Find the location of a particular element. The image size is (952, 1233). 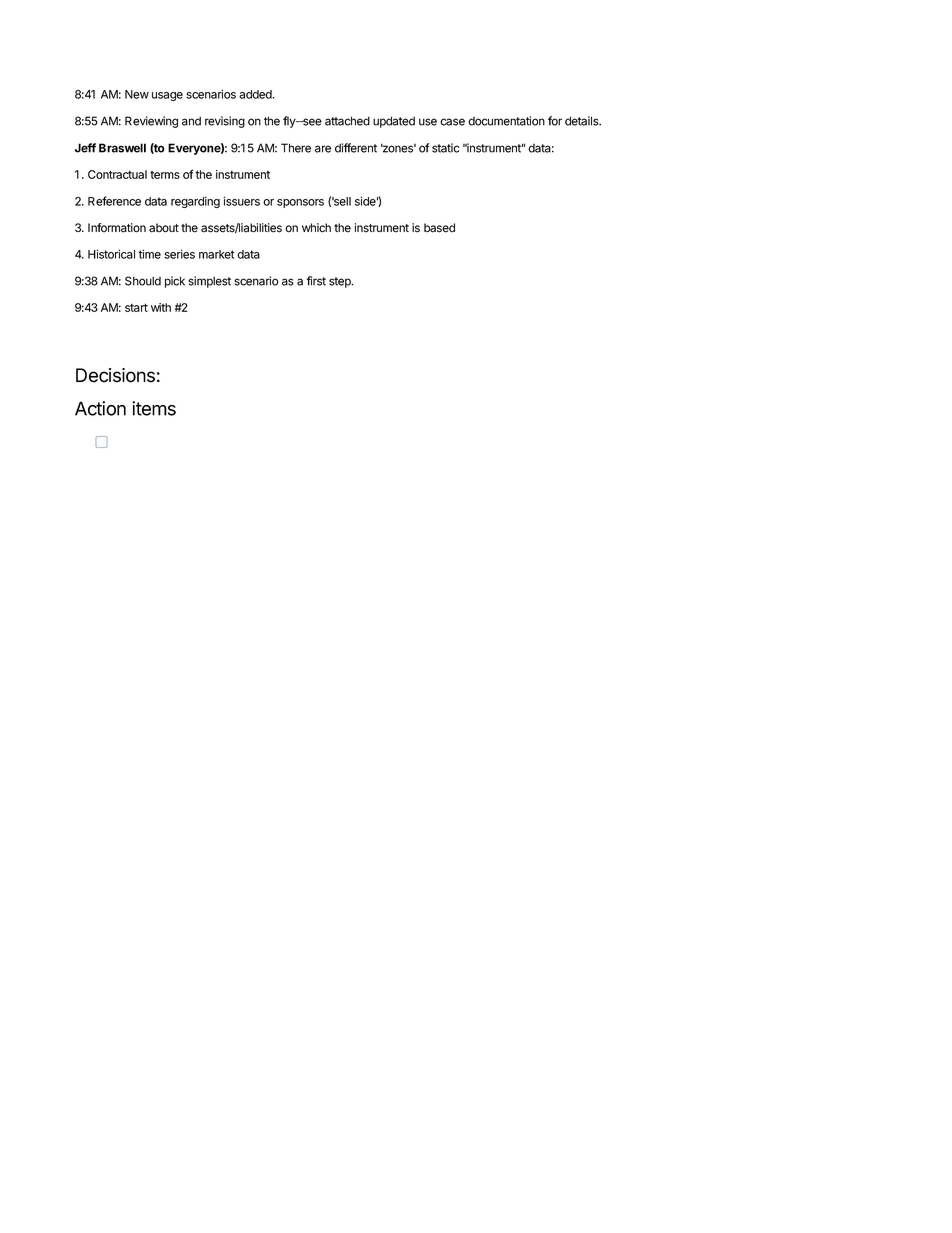

documentation is located at coordinates (506, 121).
